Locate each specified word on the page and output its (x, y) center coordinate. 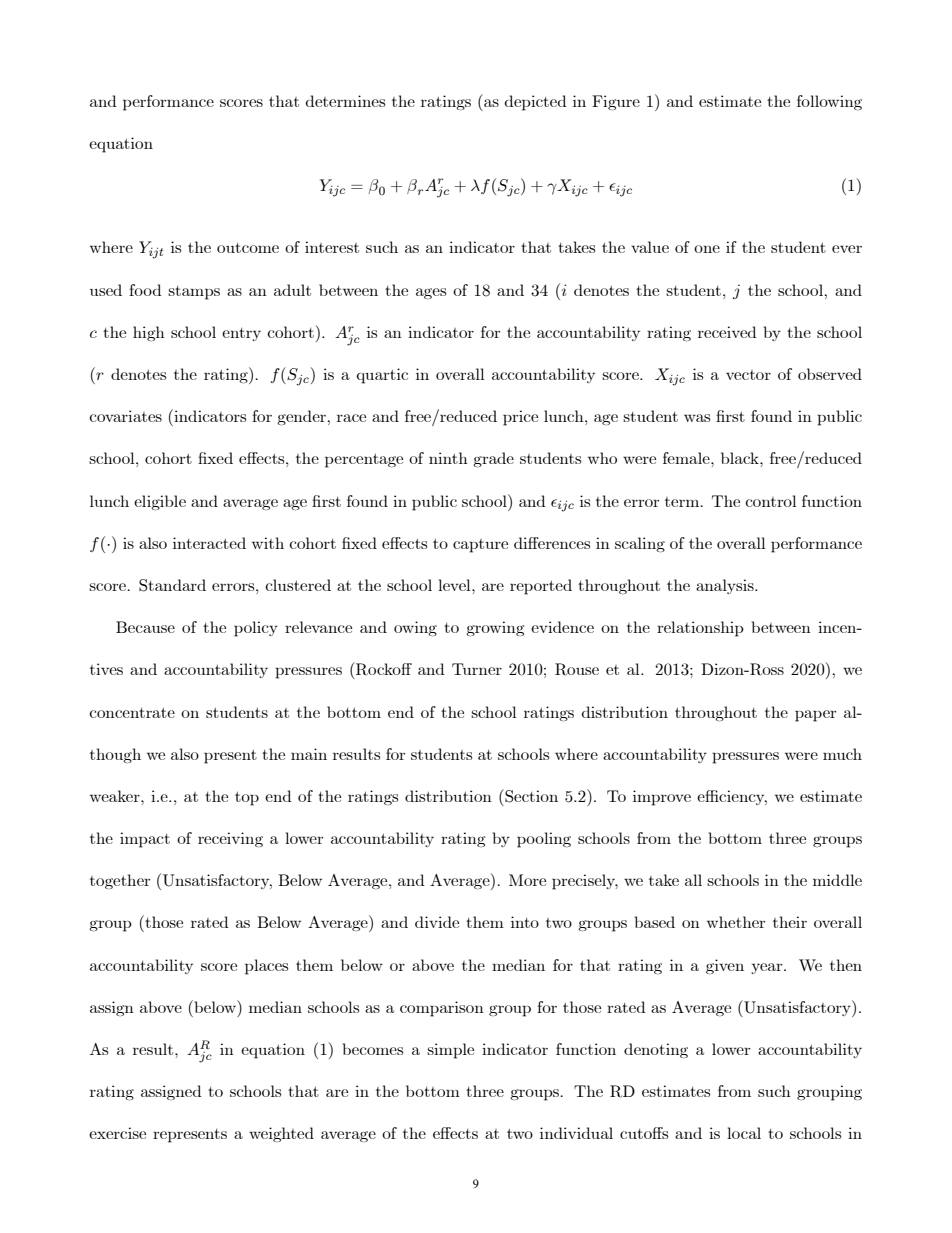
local (744, 1133)
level (455, 585)
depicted (535, 103)
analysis (726, 586)
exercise (117, 1133)
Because (145, 627)
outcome (248, 248)
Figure (616, 102)
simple (450, 1051)
